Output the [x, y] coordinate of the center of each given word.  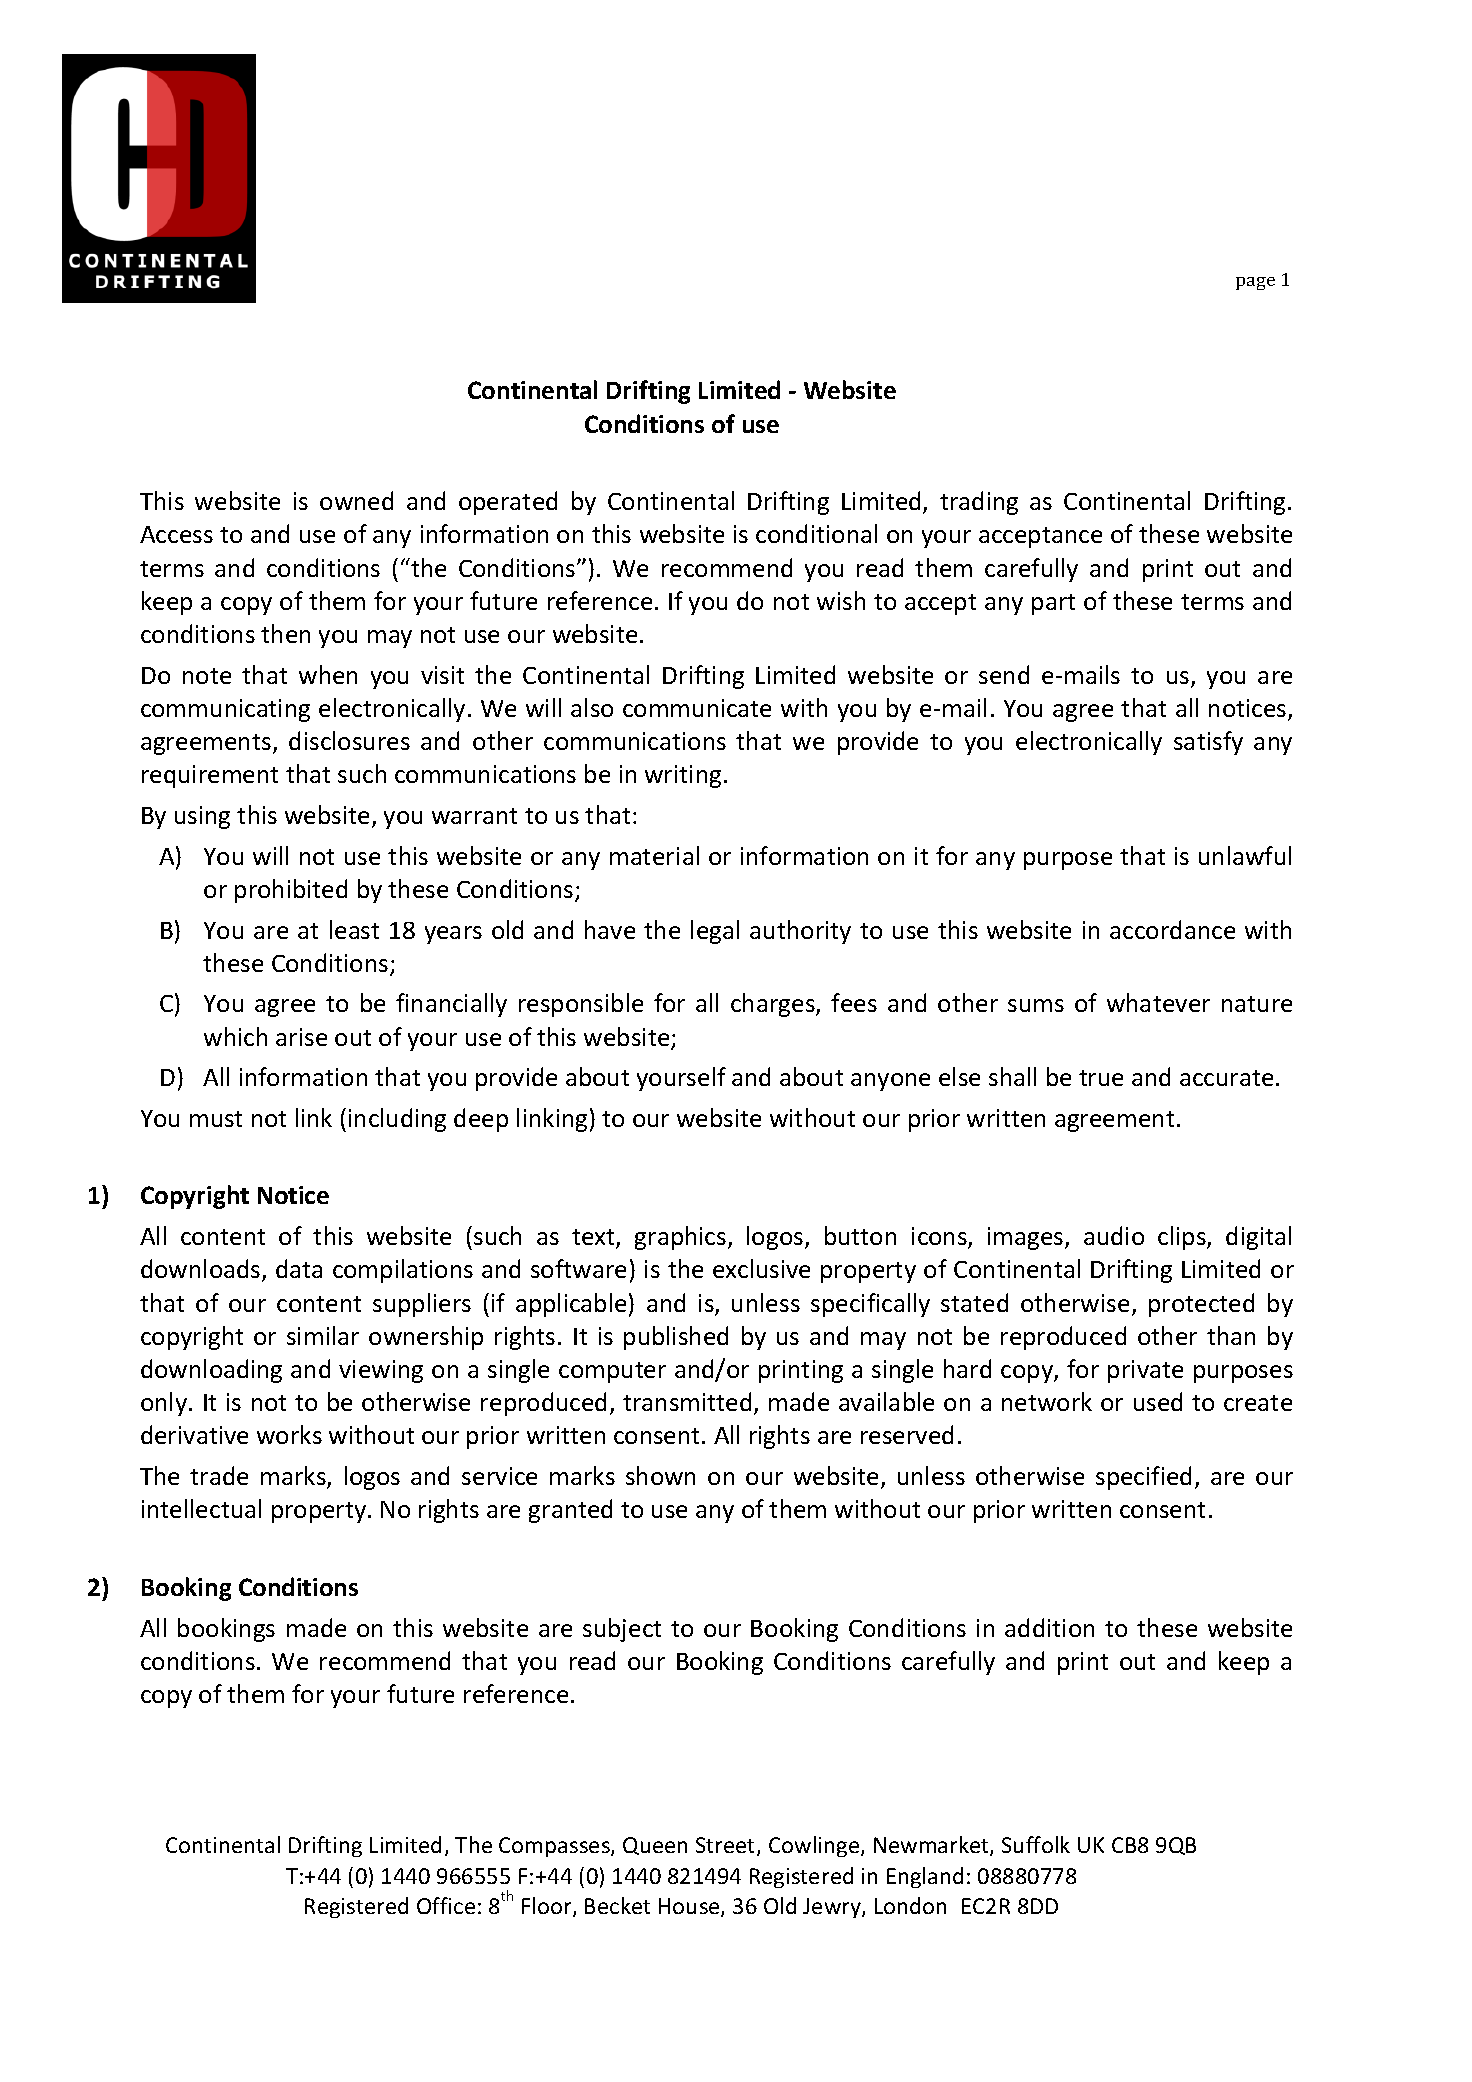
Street [727, 1846]
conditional [816, 533]
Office [446, 1905]
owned [356, 500]
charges [774, 1005]
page [1255, 283]
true [1101, 1078]
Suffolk [1036, 1844]
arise [301, 1037]
